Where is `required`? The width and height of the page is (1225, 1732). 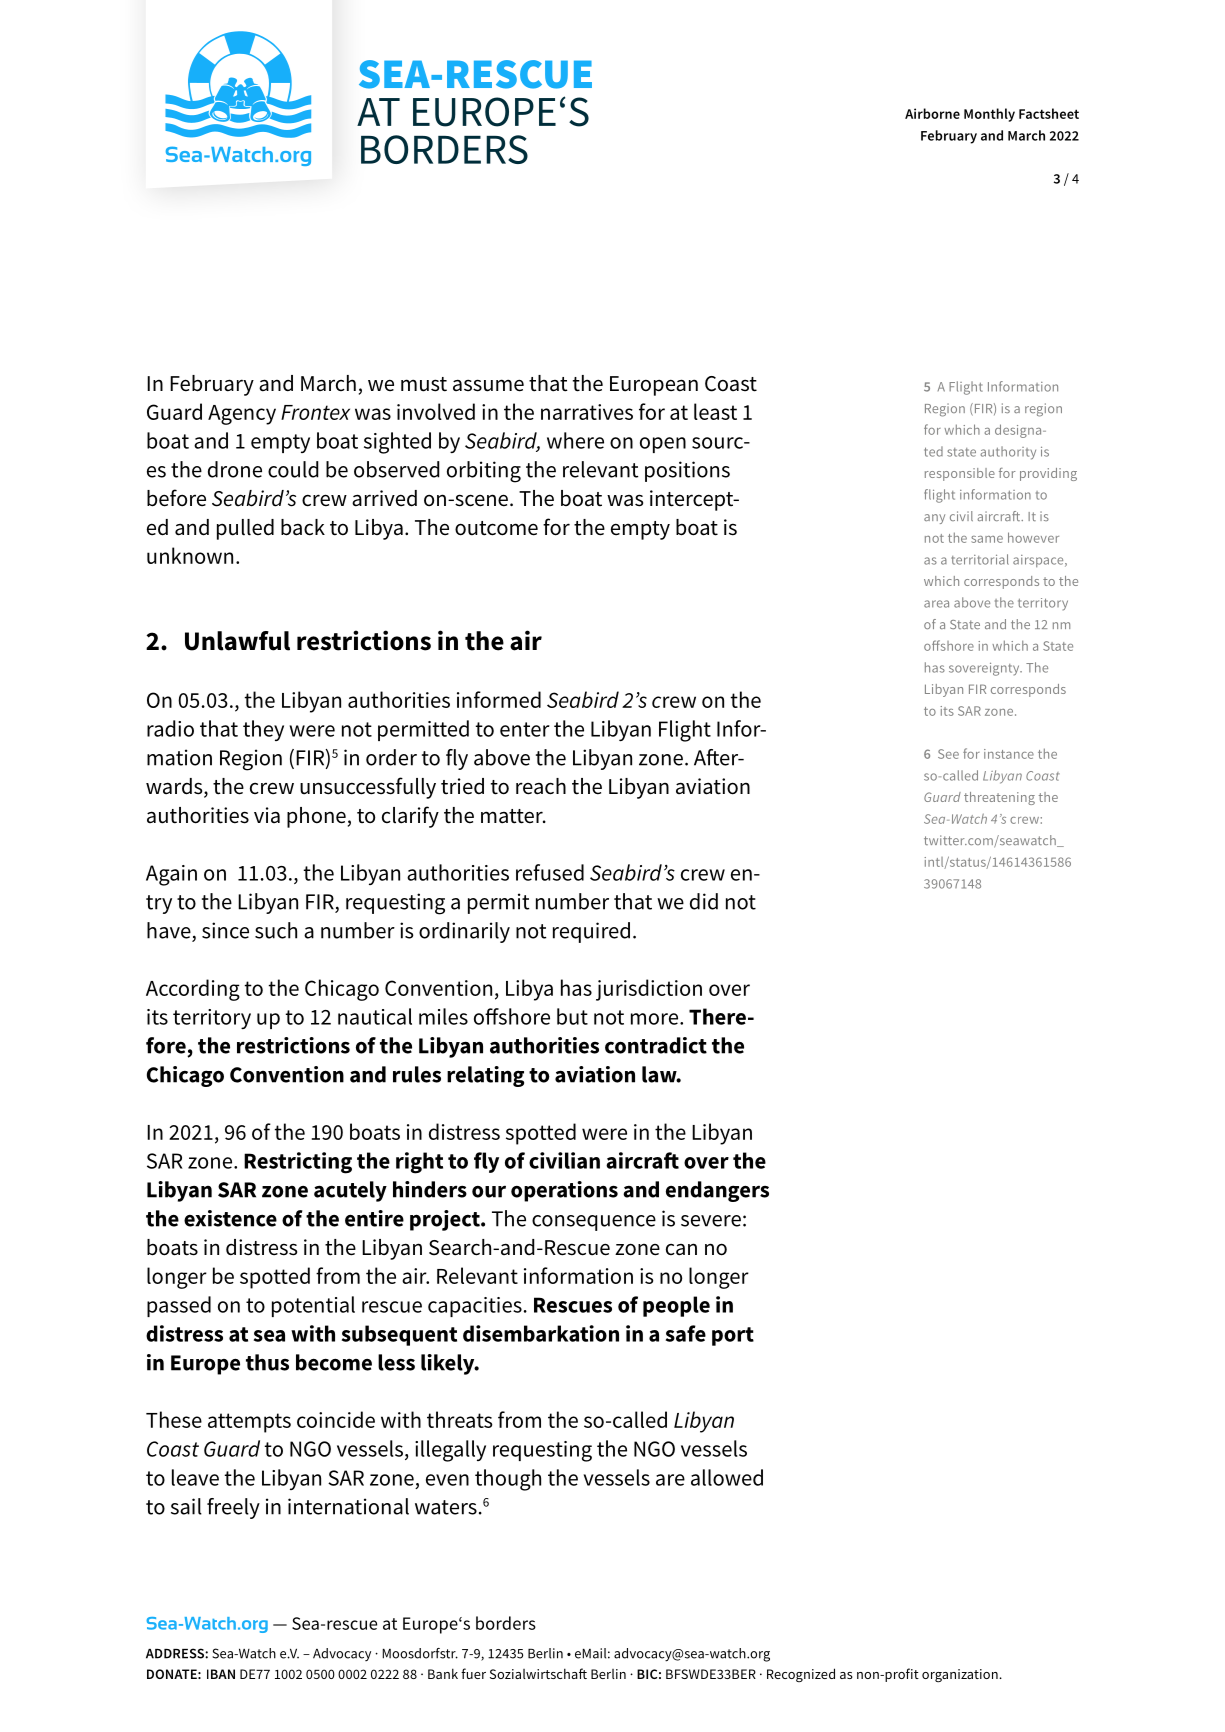 required is located at coordinates (591, 932).
